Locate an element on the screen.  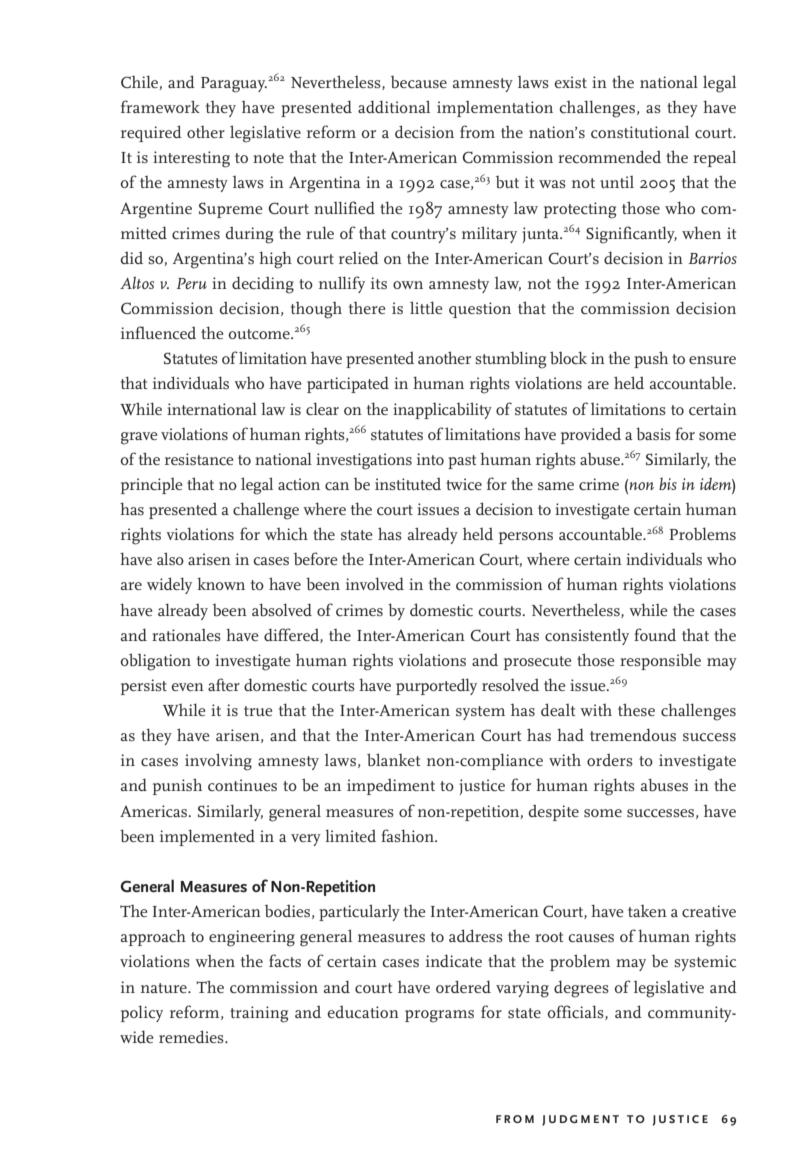
programs is located at coordinates (439, 1016).
